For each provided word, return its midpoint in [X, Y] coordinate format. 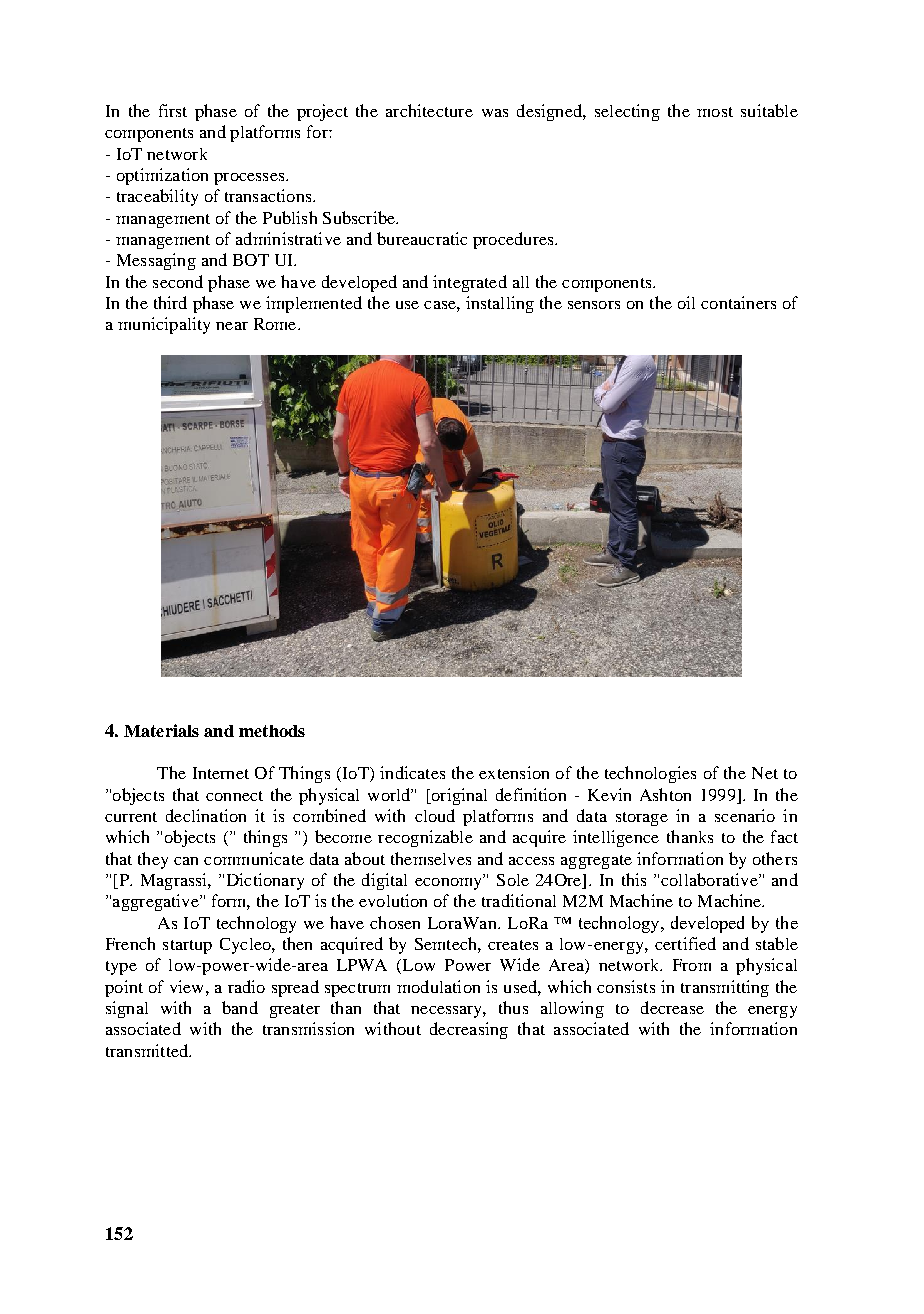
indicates [412, 772]
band [240, 1007]
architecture [429, 110]
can [186, 861]
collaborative [710, 879]
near [232, 326]
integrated [470, 283]
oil [686, 302]
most [715, 112]
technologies [650, 774]
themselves [431, 858]
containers [738, 302]
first [173, 110]
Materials [161, 730]
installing [500, 304]
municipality [164, 325]
